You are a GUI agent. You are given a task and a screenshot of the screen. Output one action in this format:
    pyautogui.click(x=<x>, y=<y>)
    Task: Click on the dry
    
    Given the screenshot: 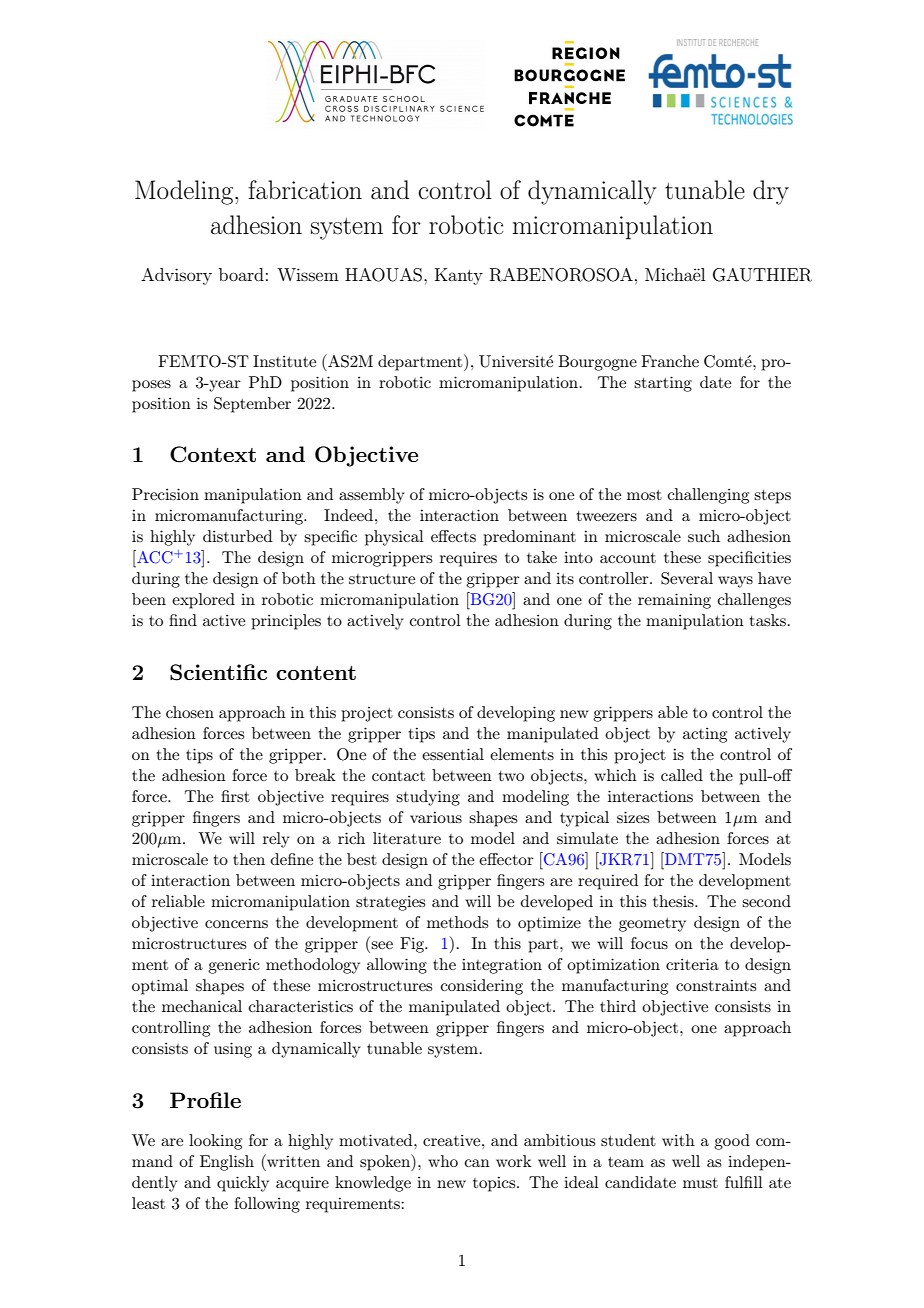 What is the action you would take?
    pyautogui.click(x=771, y=192)
